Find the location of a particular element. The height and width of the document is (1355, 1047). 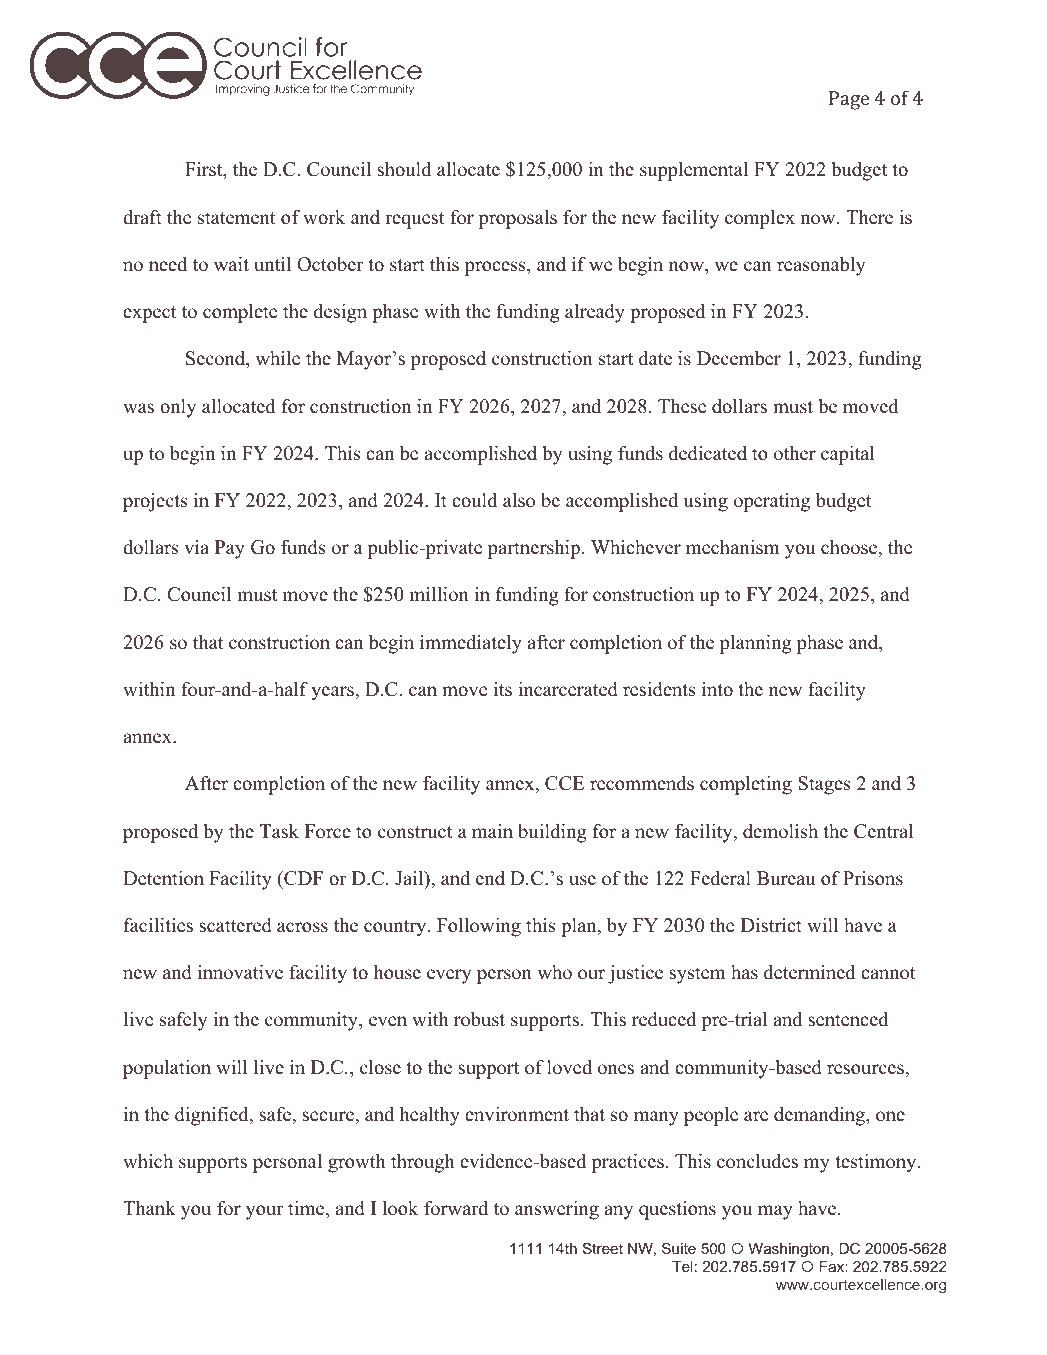

proposals is located at coordinates (517, 219).
